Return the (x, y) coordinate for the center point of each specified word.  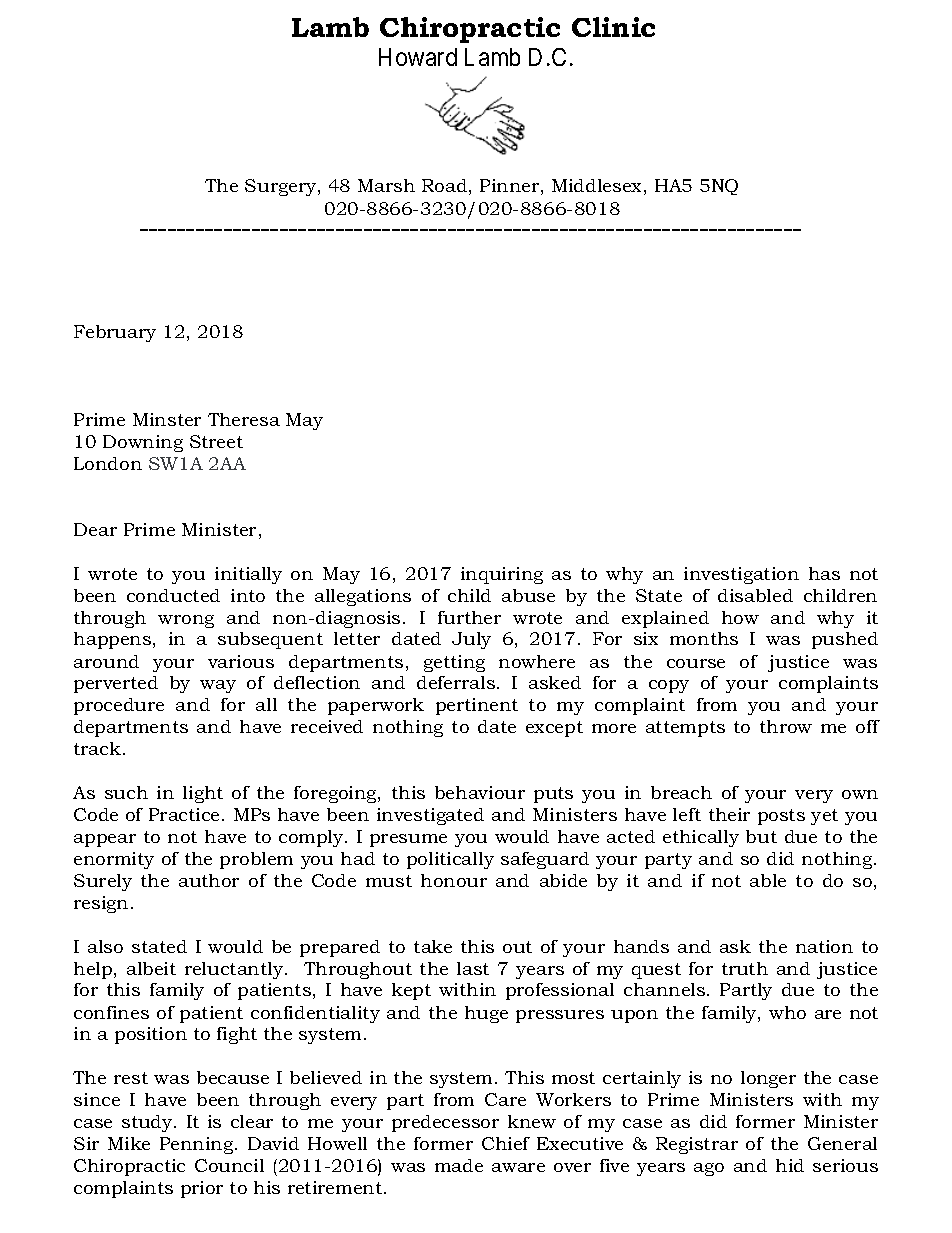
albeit (151, 968)
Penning (198, 1145)
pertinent (477, 706)
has (824, 573)
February (115, 333)
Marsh (386, 185)
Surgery (282, 187)
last (473, 968)
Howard (418, 57)
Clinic (613, 27)
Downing (143, 443)
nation (824, 946)
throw (786, 726)
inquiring (502, 575)
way (218, 686)
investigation (741, 575)
